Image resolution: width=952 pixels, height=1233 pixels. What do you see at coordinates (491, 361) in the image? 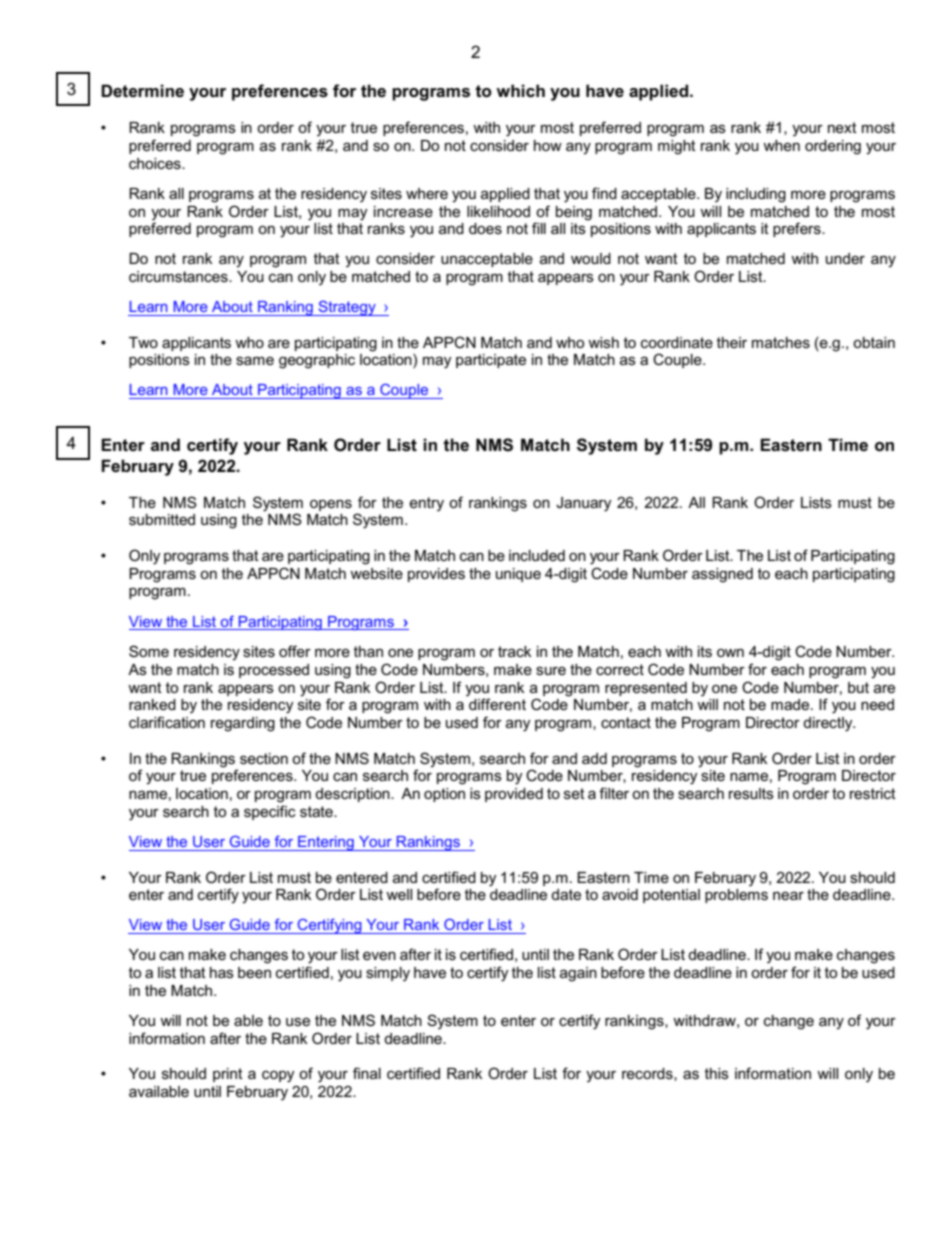
I see `participate` at bounding box center [491, 361].
